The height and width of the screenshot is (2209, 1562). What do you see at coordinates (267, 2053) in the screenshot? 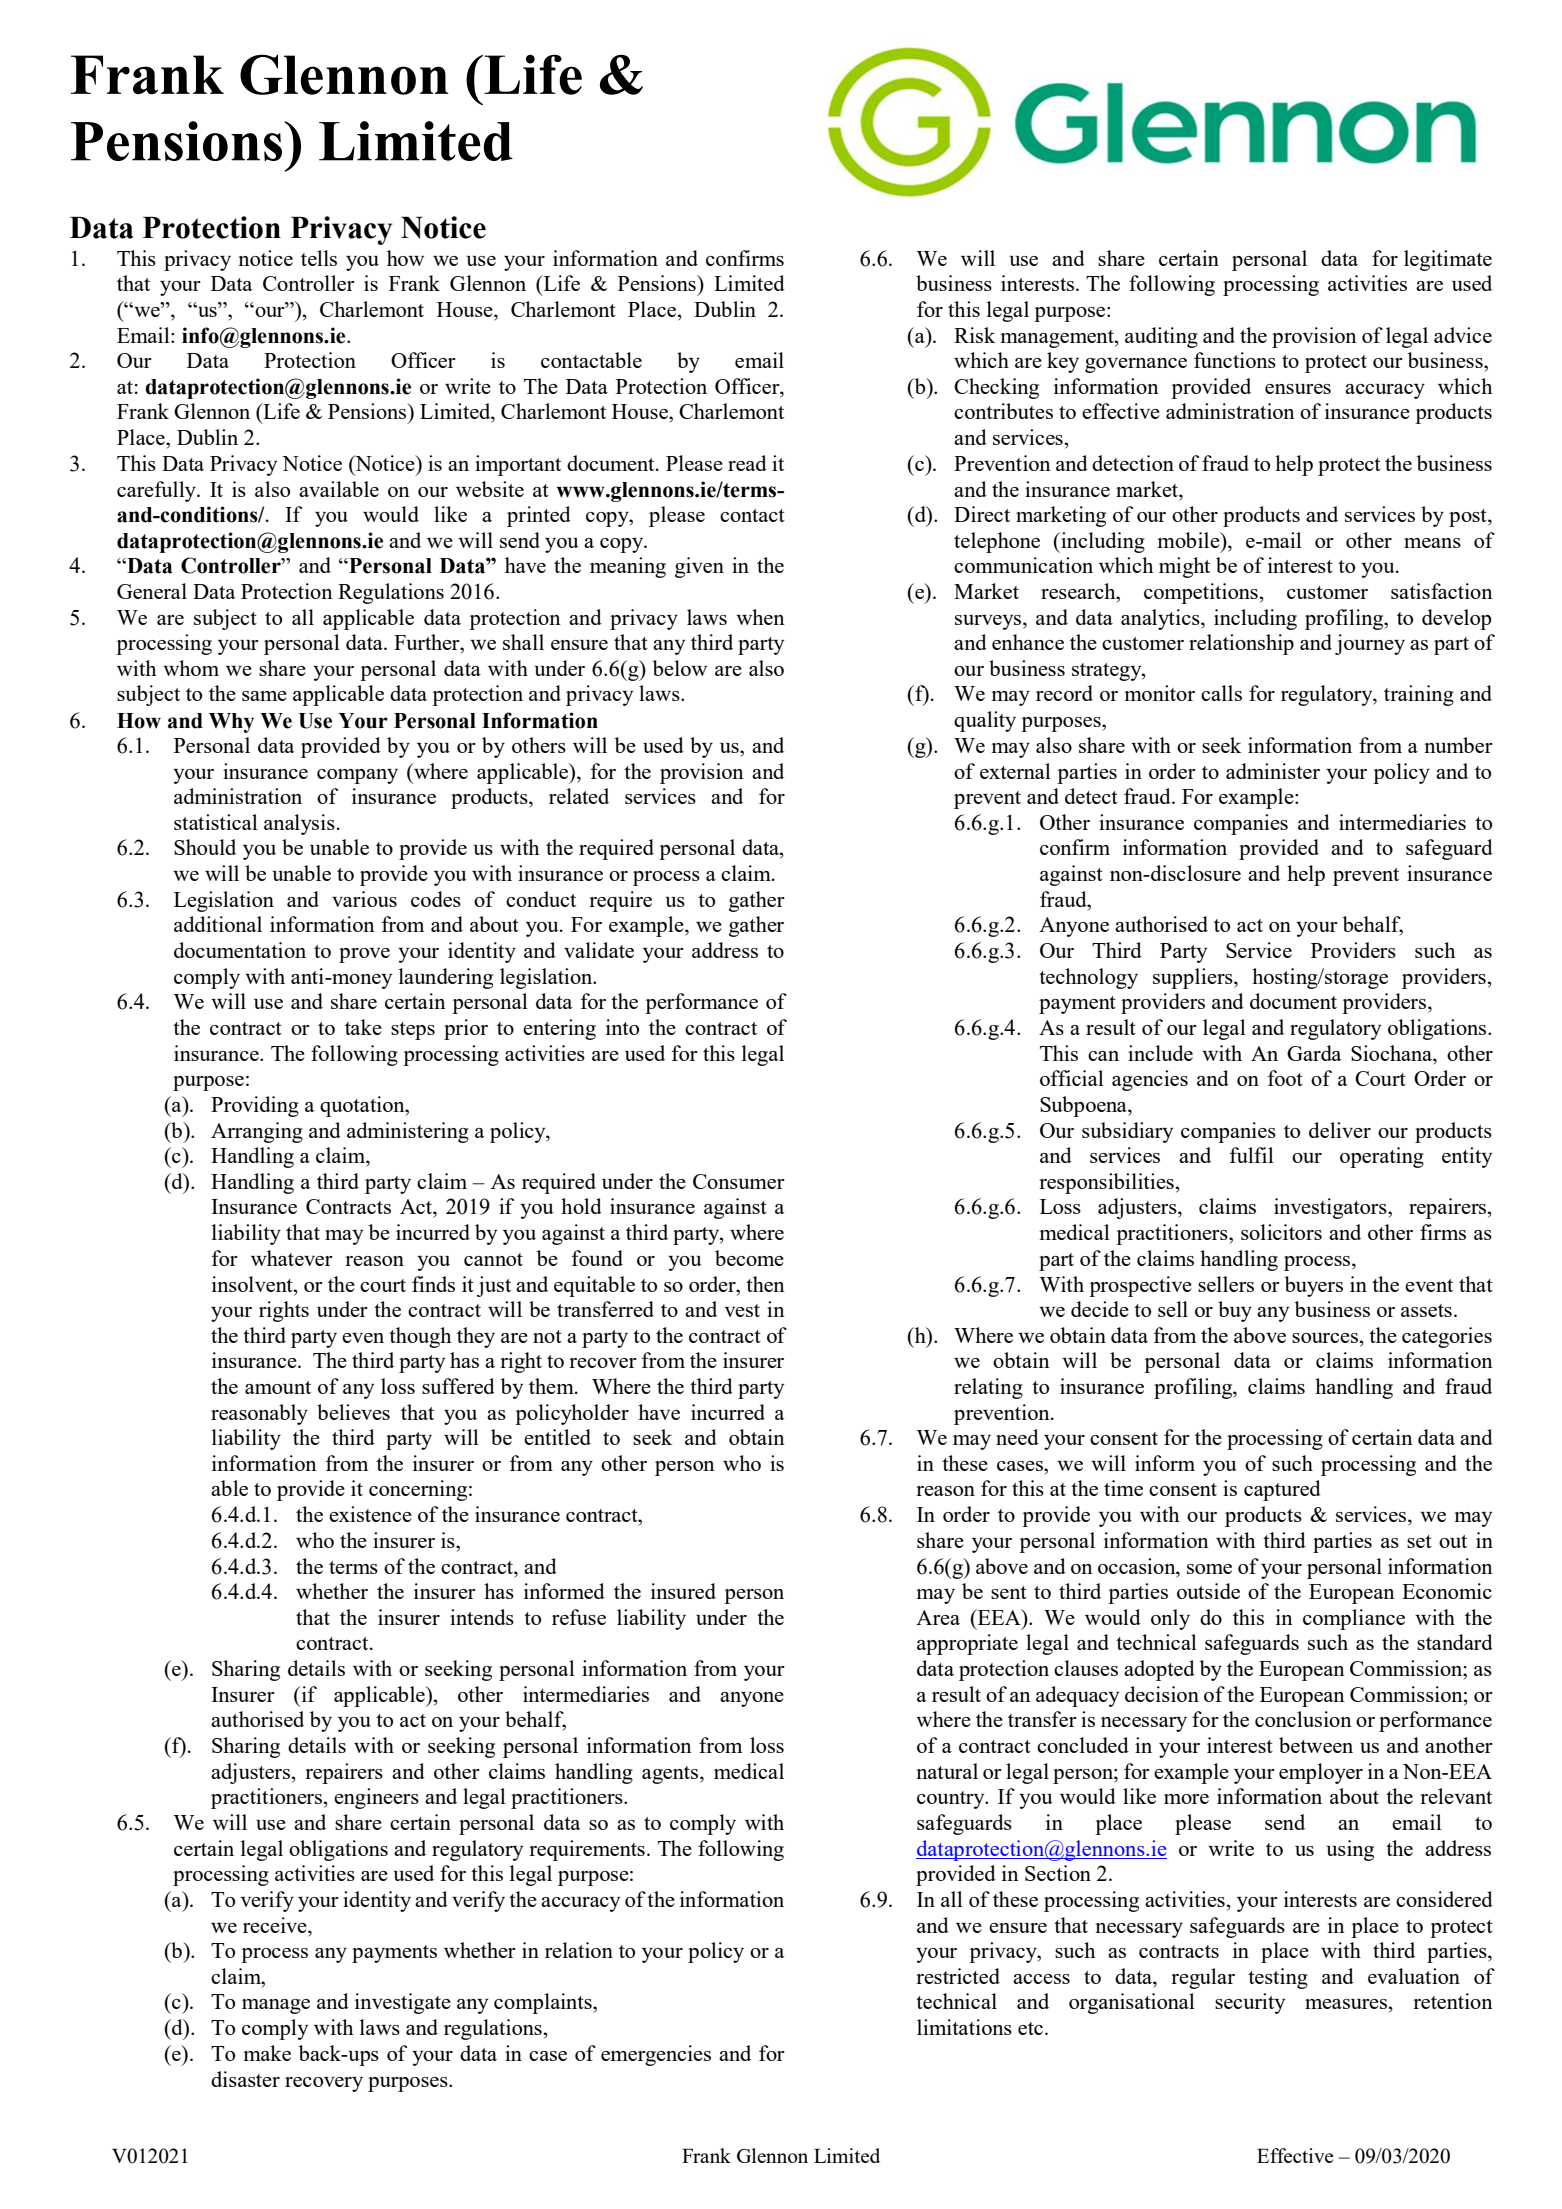
I see `make` at bounding box center [267, 2053].
